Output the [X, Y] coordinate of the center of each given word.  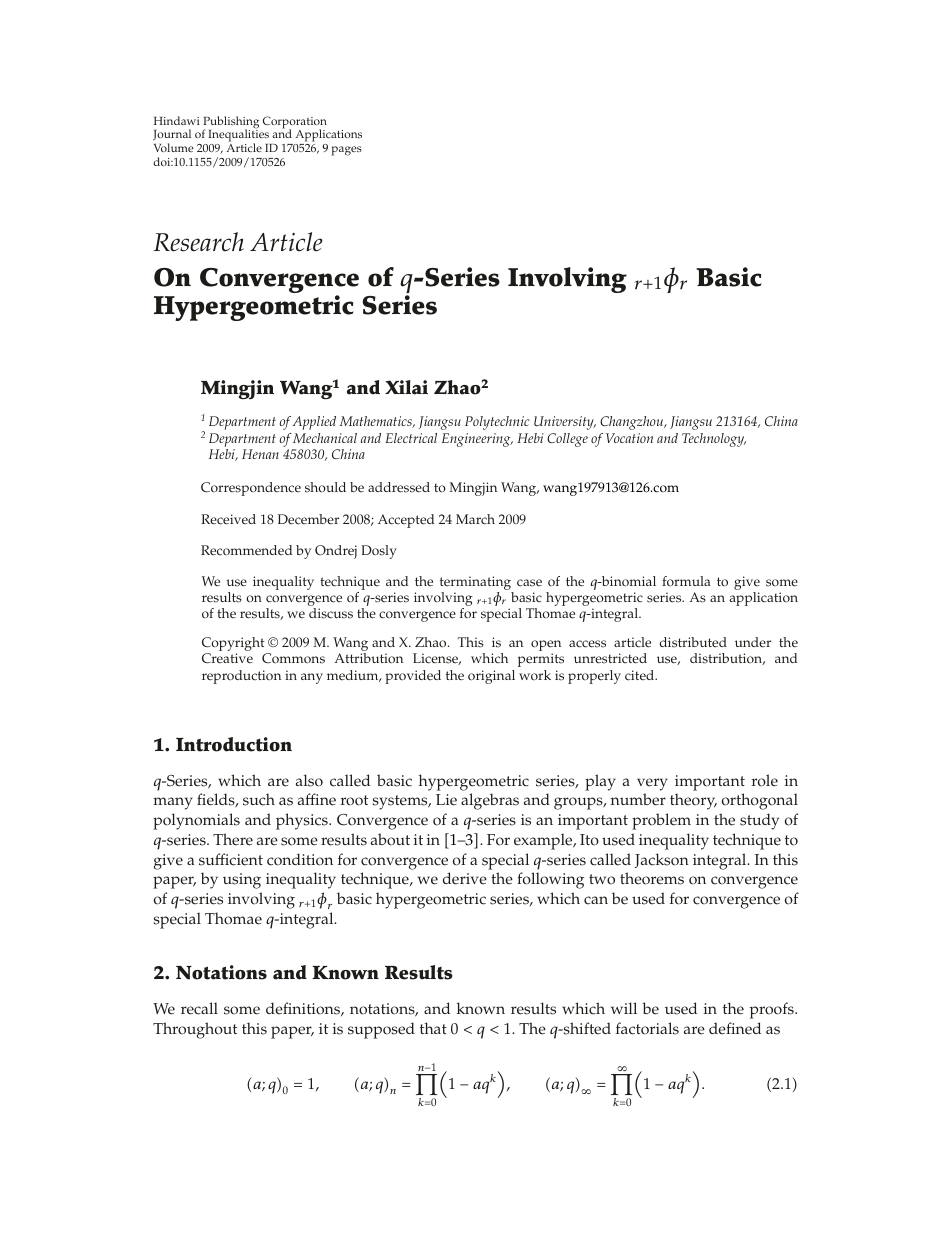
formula [686, 581]
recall [199, 1008]
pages [346, 151]
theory [693, 801]
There [233, 839]
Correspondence [251, 489]
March [475, 519]
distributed [693, 642]
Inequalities [238, 136]
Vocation [629, 438]
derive [465, 878]
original [491, 677]
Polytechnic [497, 423]
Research [198, 242]
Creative [227, 658]
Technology [714, 440]
